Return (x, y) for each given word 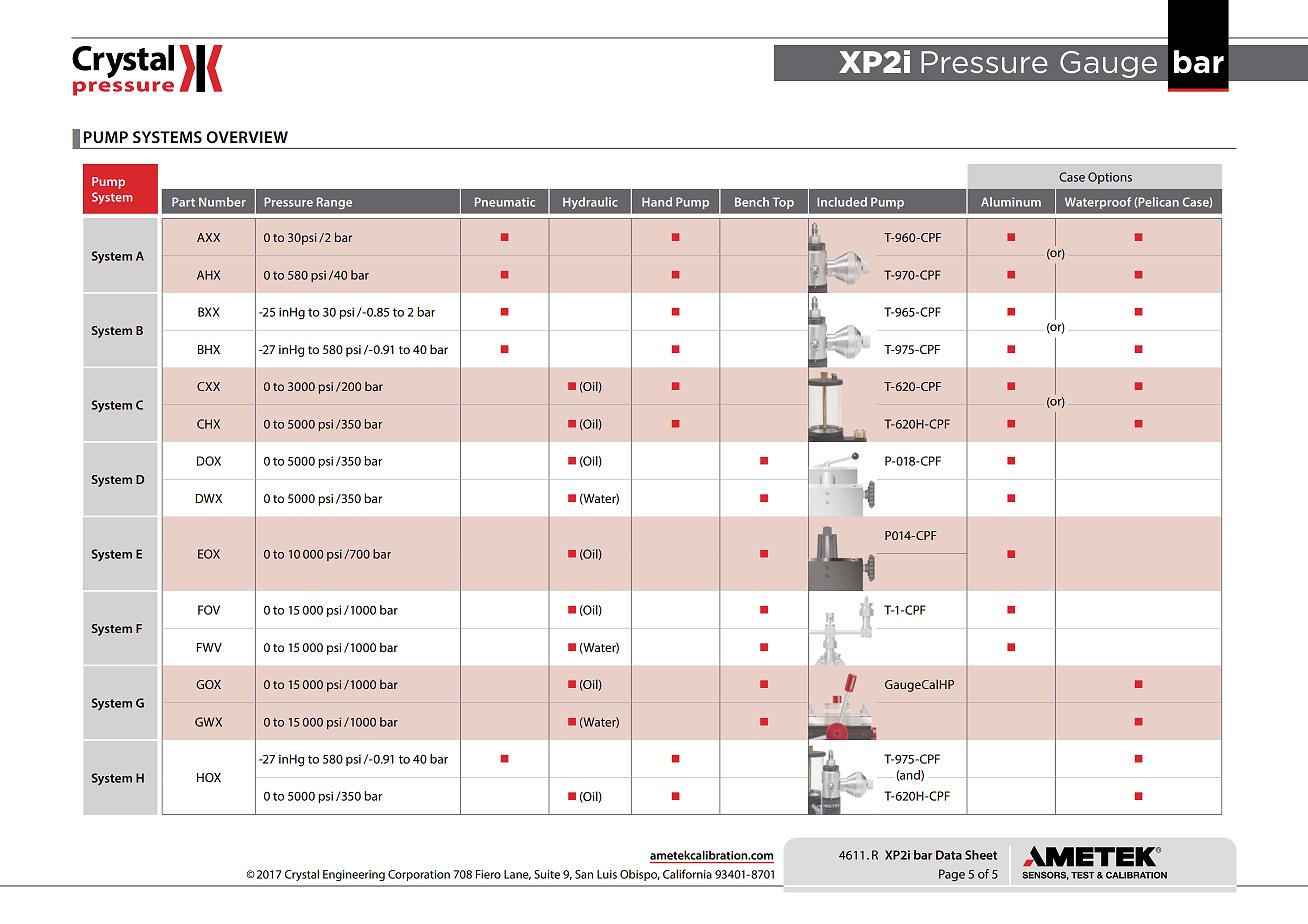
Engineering (354, 875)
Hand (657, 202)
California (687, 874)
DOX (209, 461)
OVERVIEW (247, 137)
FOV (209, 610)
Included (842, 202)
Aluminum (1011, 202)
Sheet (981, 855)
